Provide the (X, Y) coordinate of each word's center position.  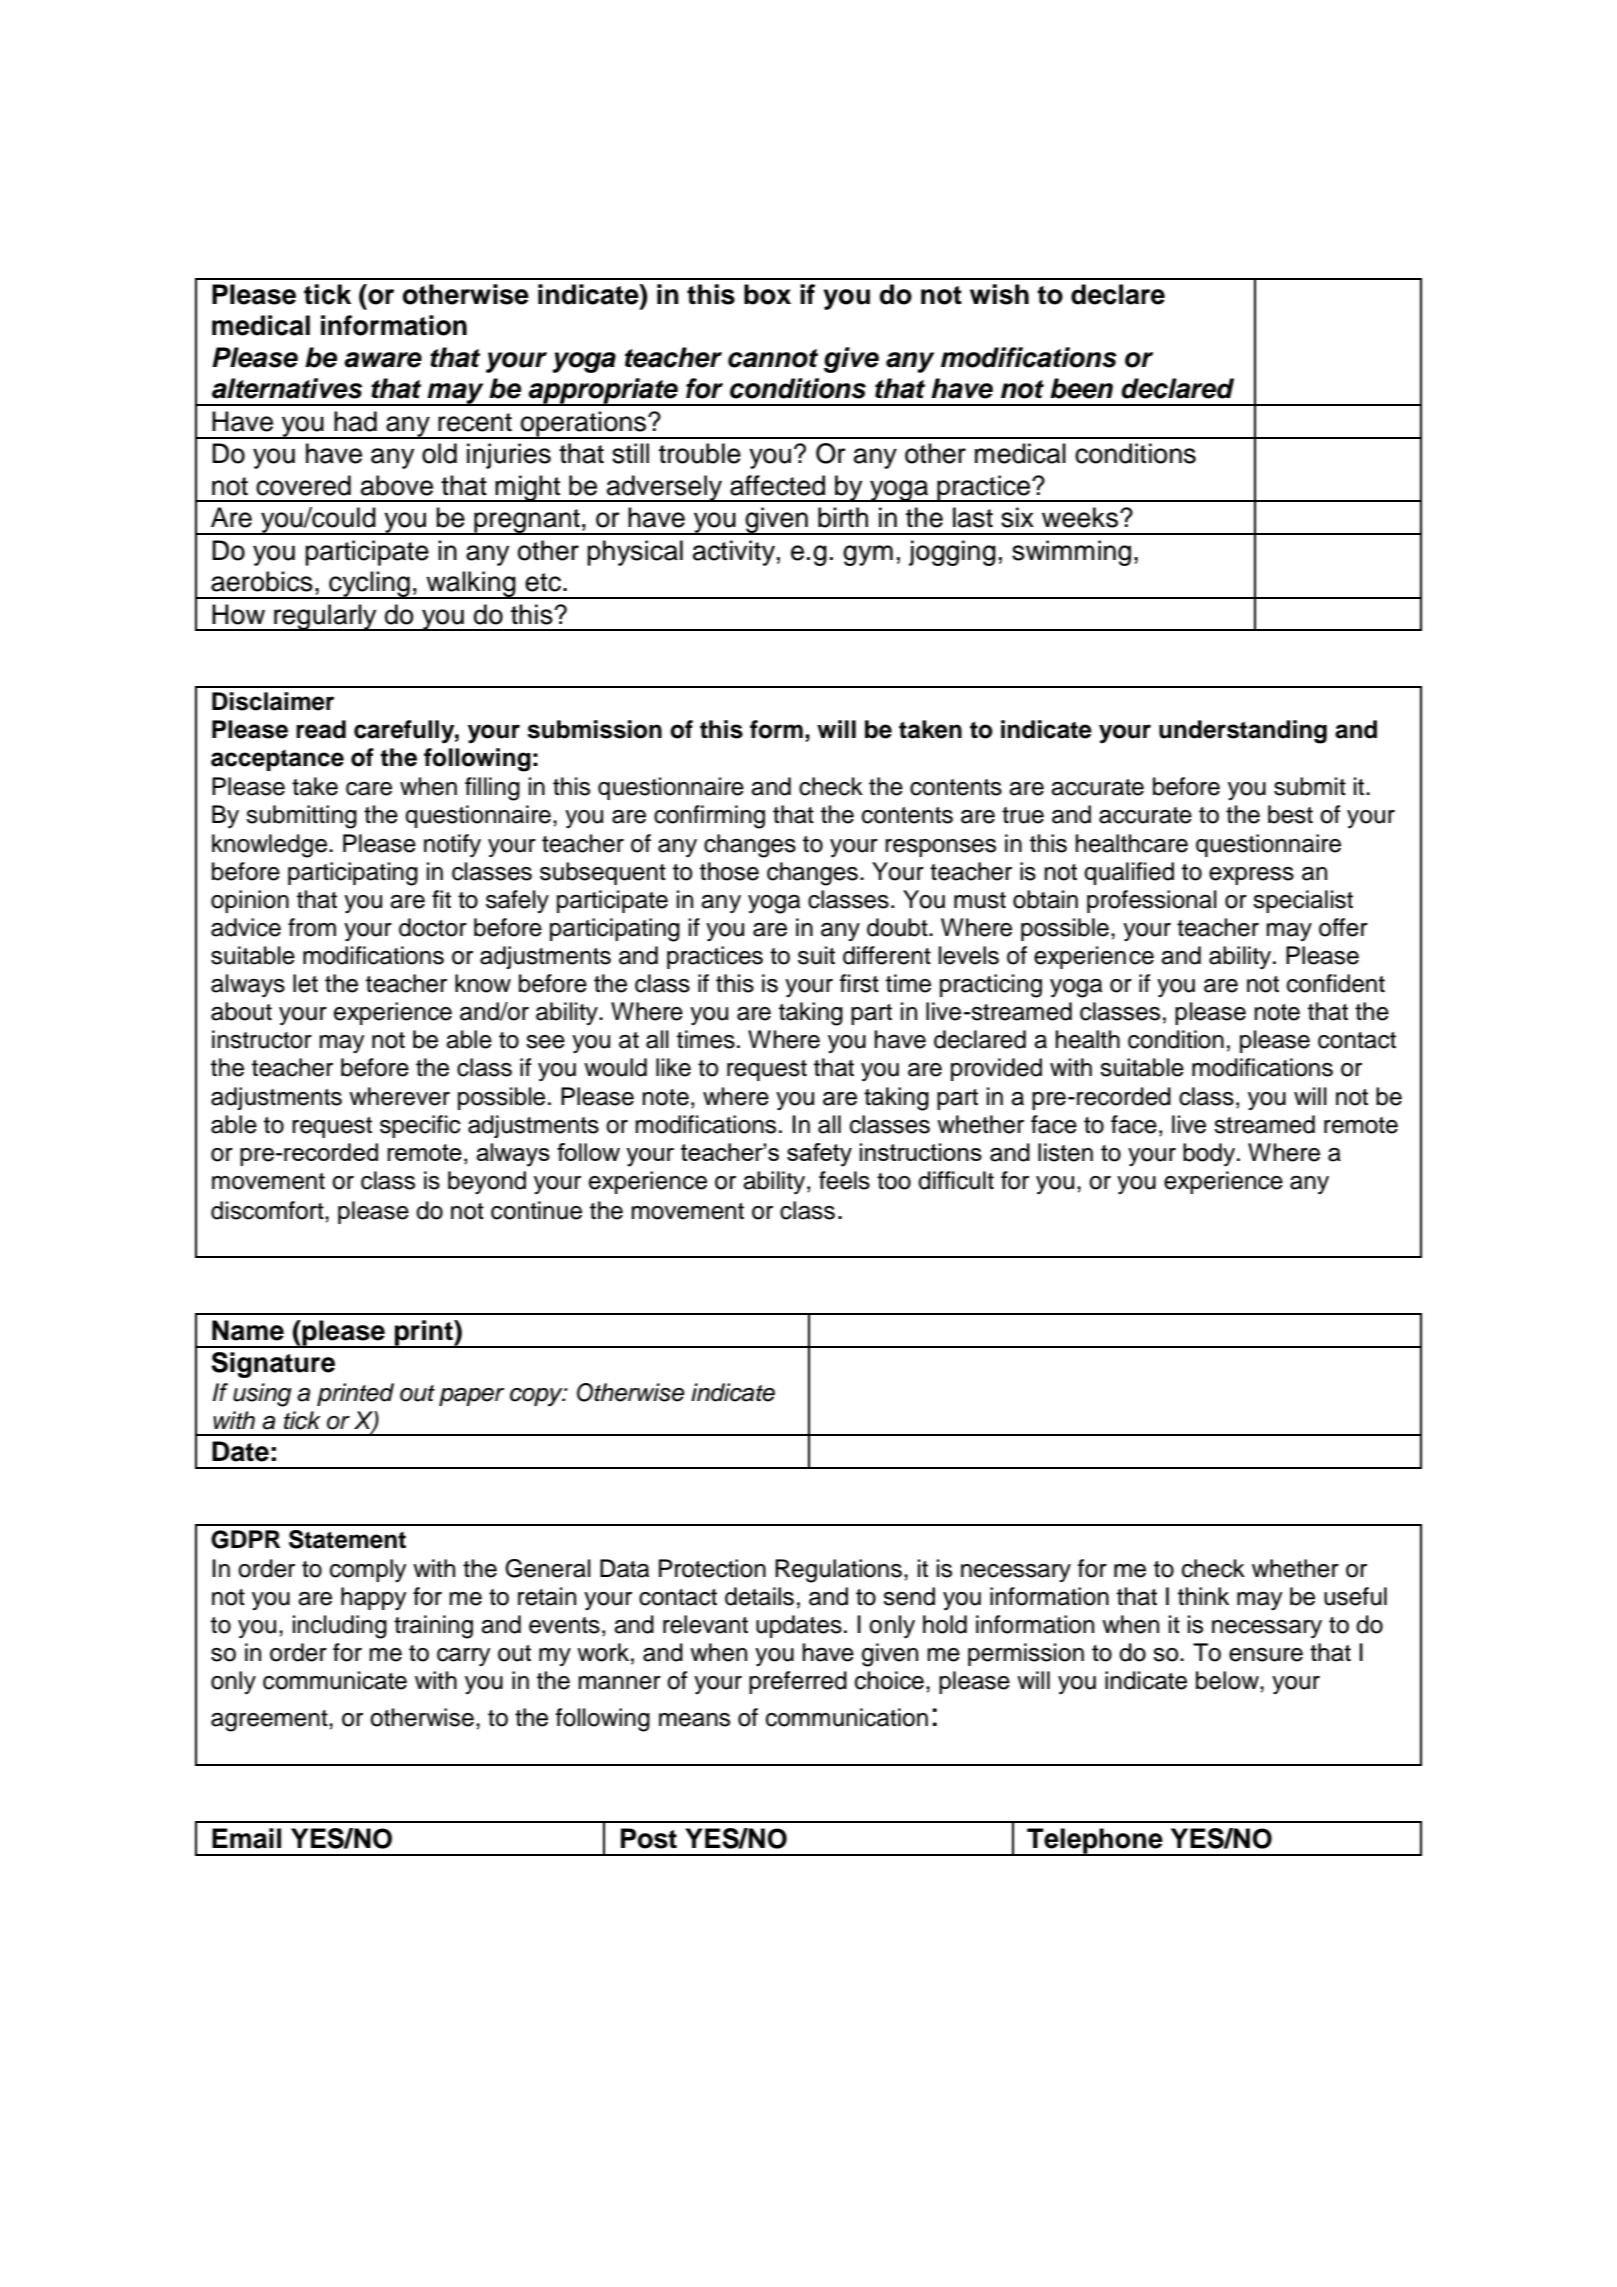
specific (420, 1126)
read (321, 729)
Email (246, 1838)
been (1081, 388)
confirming (709, 817)
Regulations (838, 1571)
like (673, 1067)
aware (383, 360)
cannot (773, 358)
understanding (1243, 732)
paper (471, 1397)
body (1210, 1155)
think (1203, 1596)
